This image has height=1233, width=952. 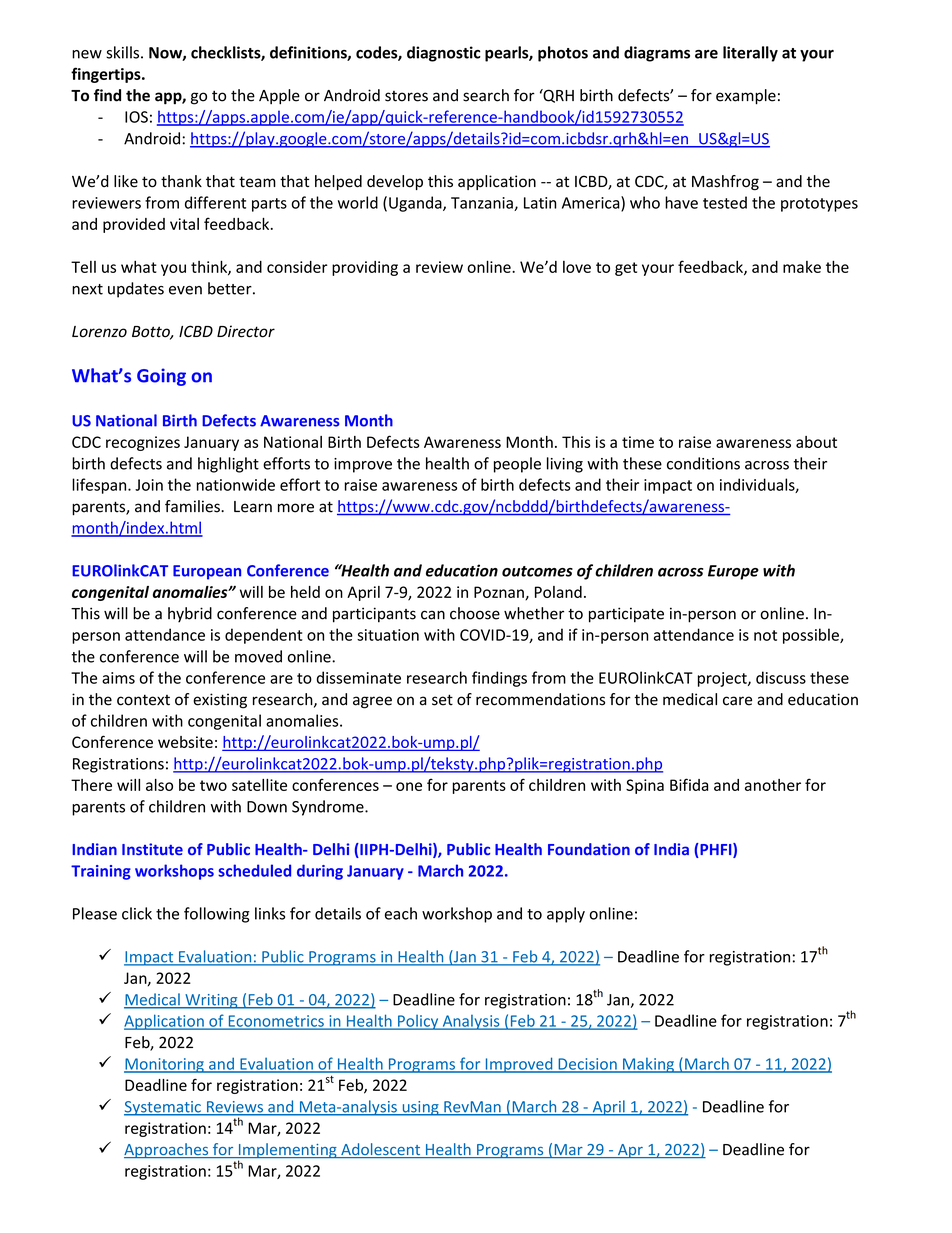 What do you see at coordinates (163, 1108) in the image?
I see `Systematic` at bounding box center [163, 1108].
